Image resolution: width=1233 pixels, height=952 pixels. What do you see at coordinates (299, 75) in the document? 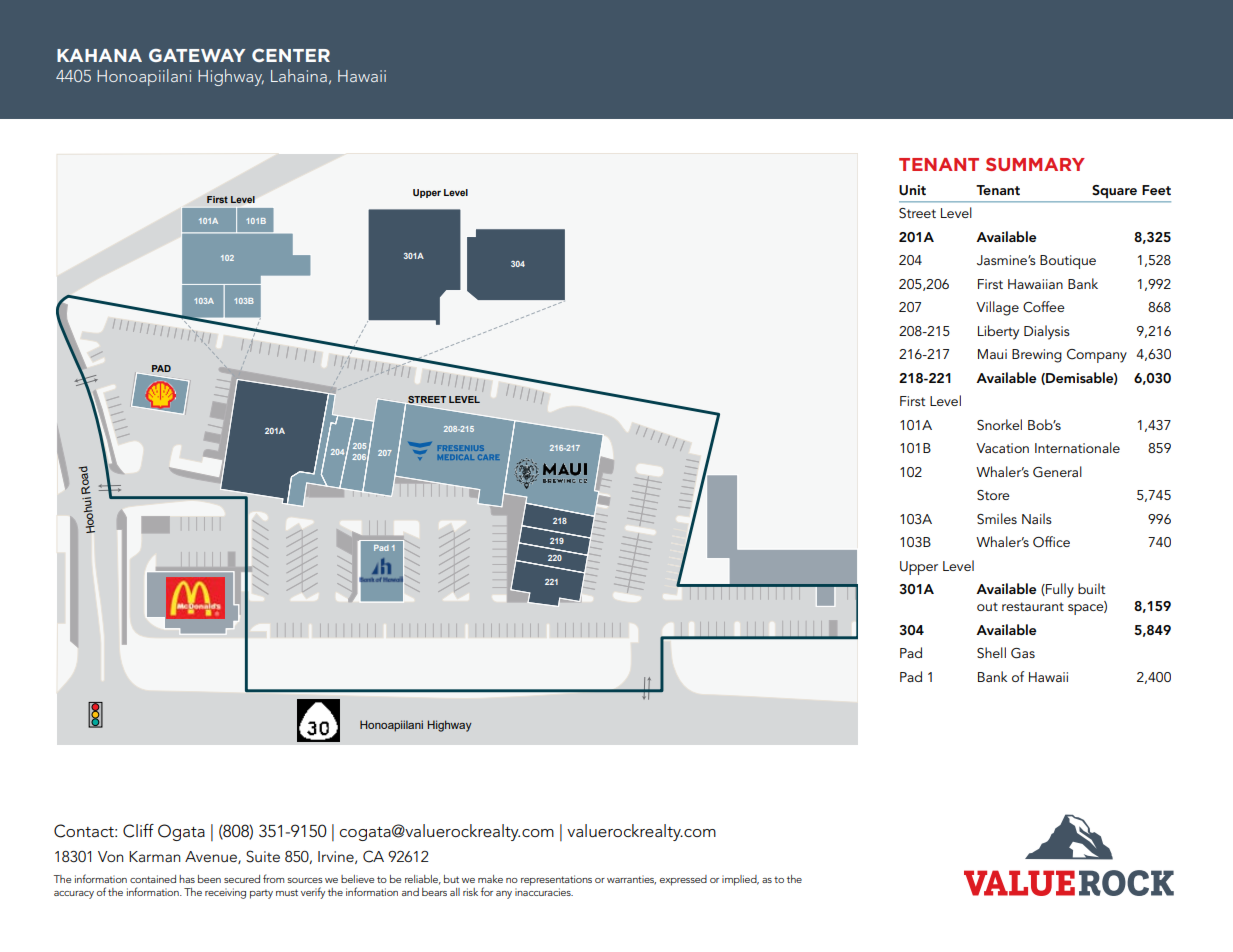
I see `Lahaina` at bounding box center [299, 75].
